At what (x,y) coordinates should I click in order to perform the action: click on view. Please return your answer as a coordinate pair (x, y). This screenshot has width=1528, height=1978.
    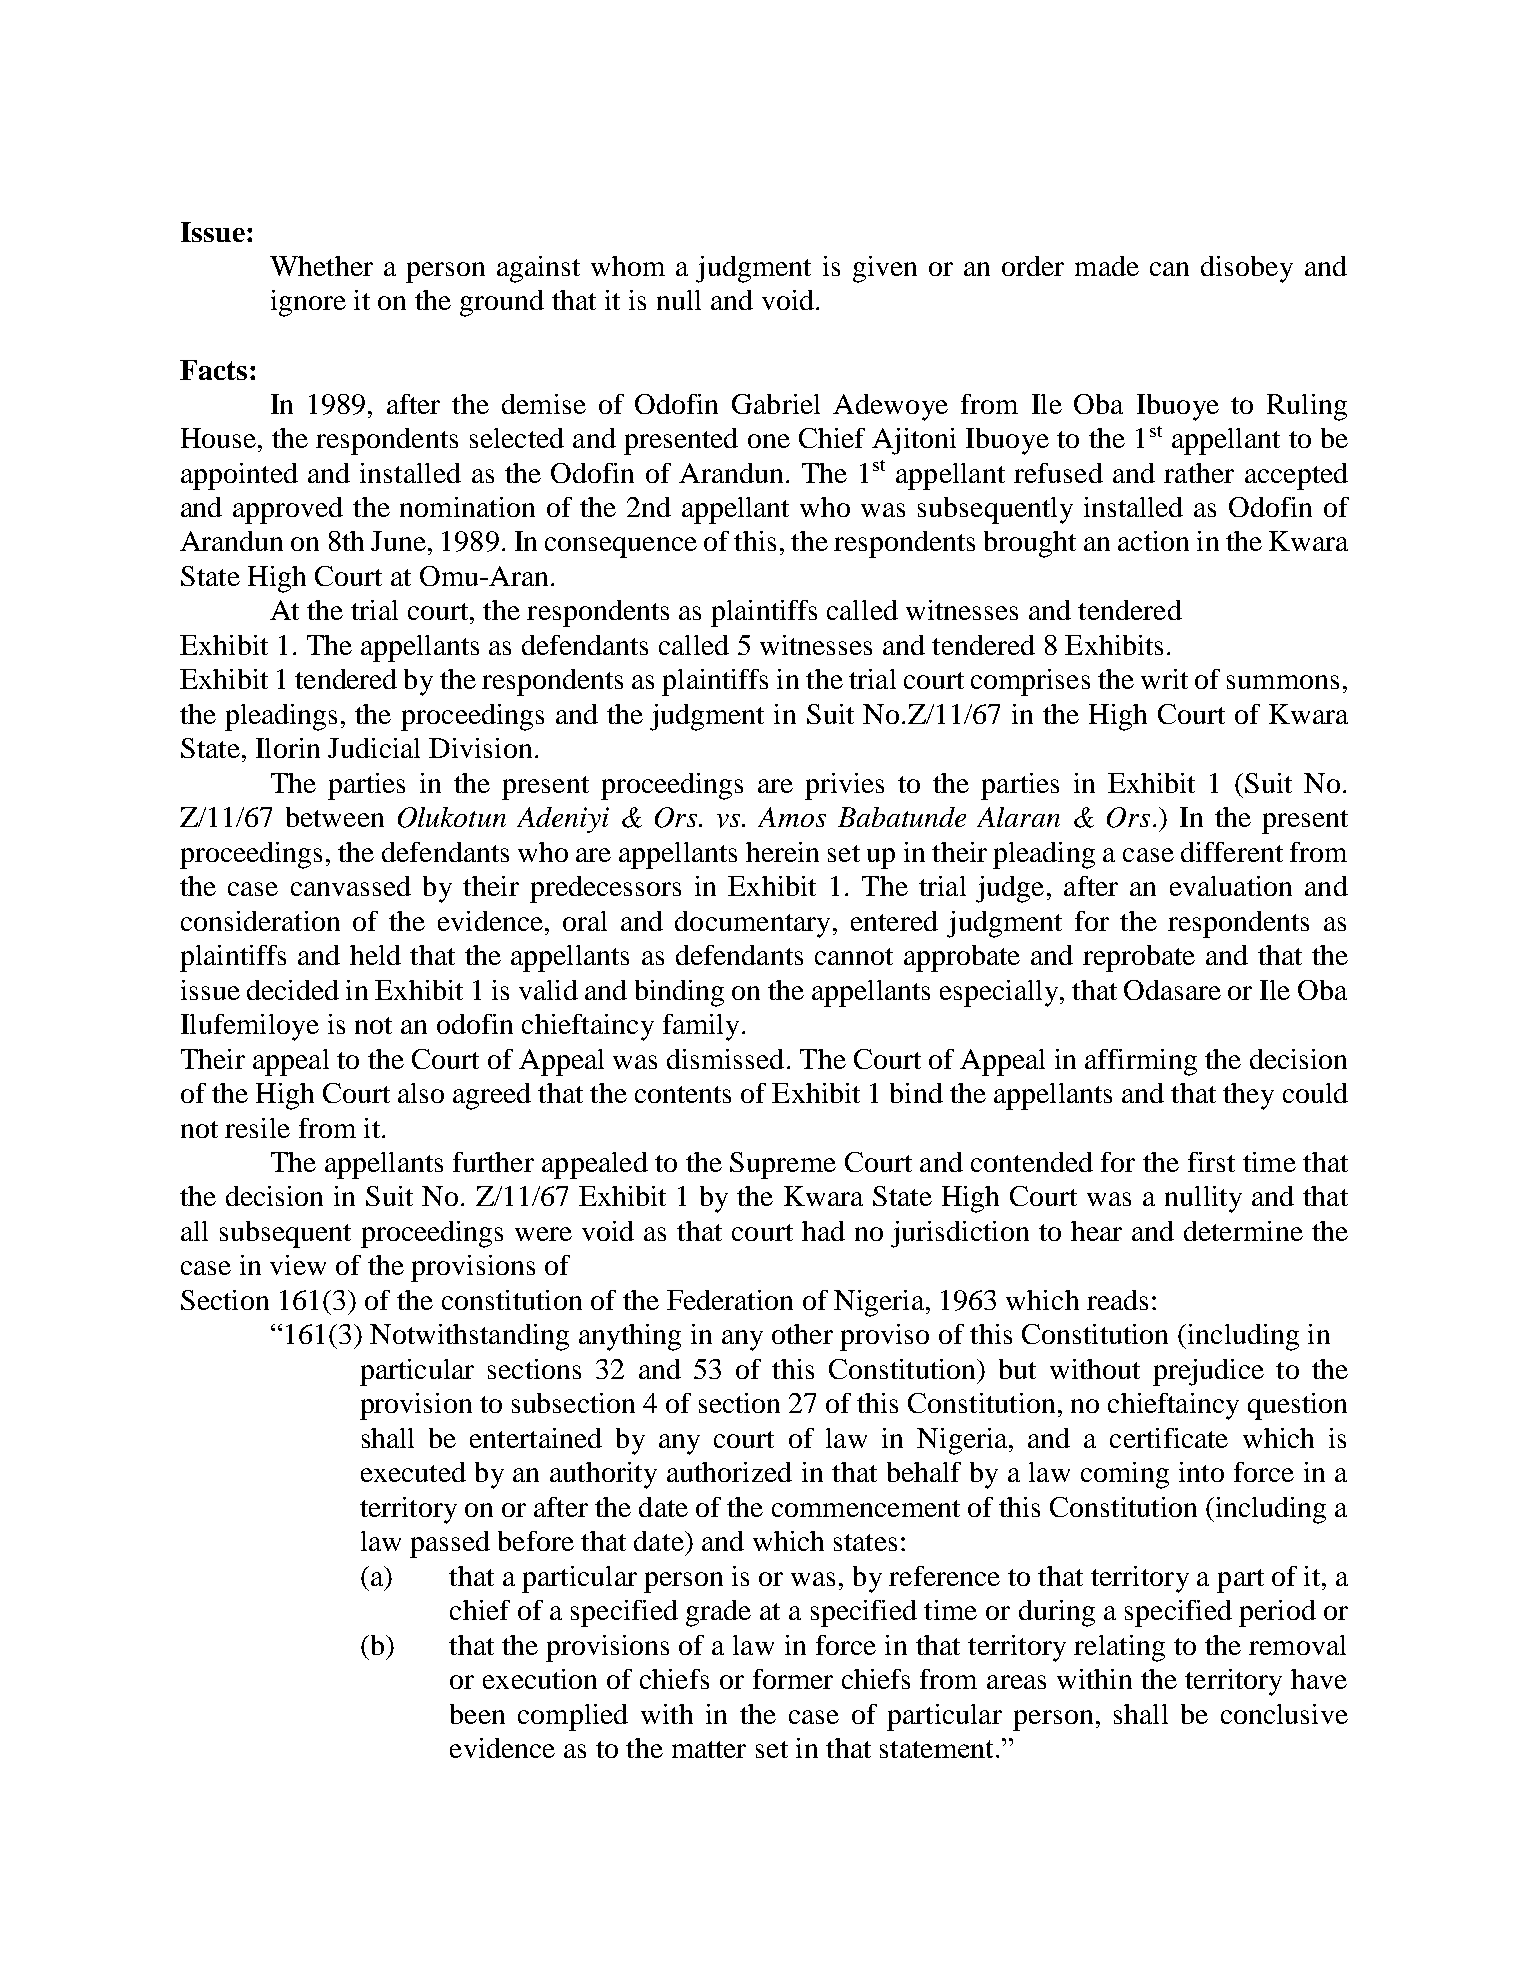
    Looking at the image, I should click on (298, 1265).
